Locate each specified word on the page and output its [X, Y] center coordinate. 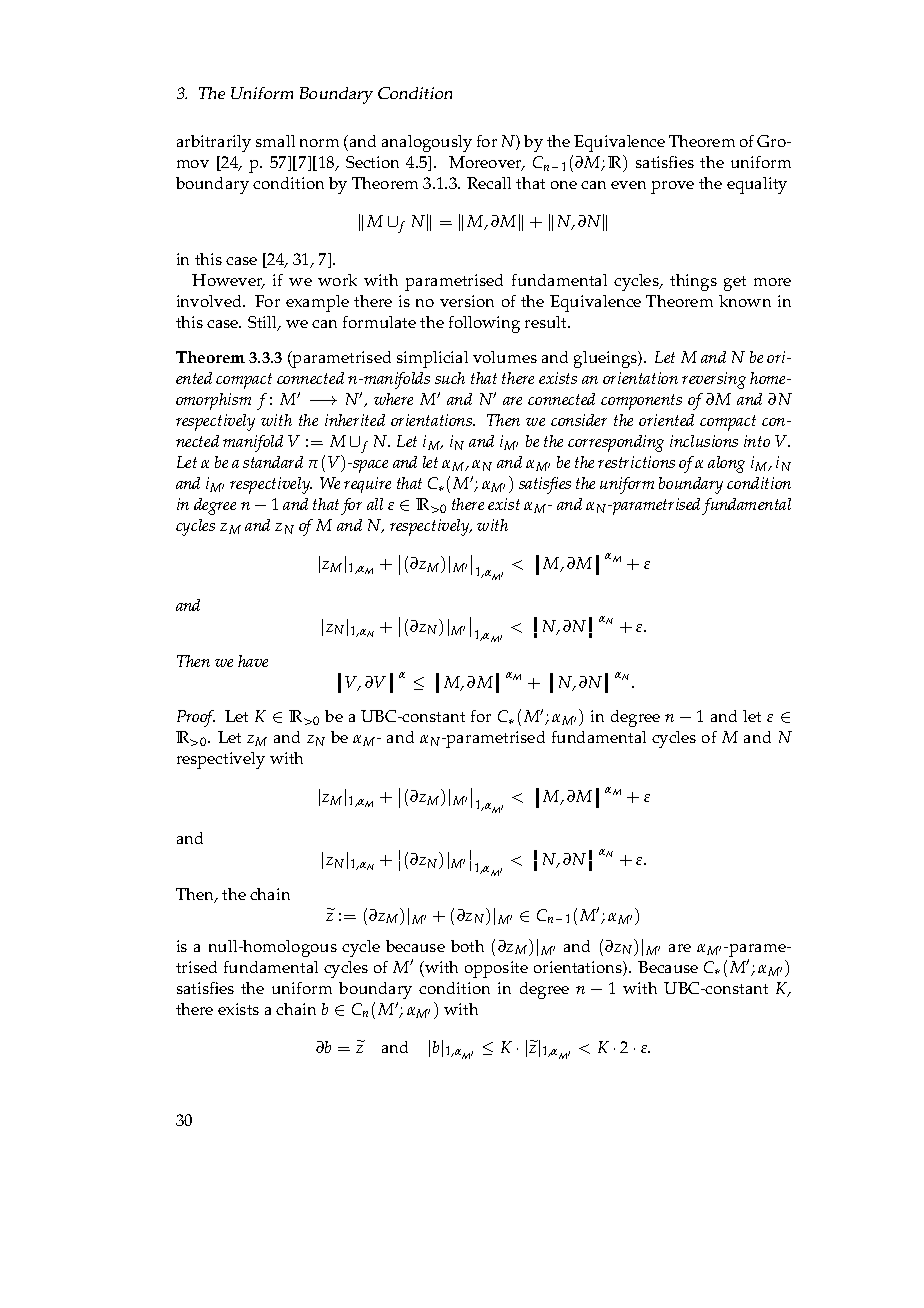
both [467, 946]
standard [273, 462]
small [275, 141]
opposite [496, 969]
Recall [489, 183]
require [367, 485]
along [726, 464]
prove [672, 187]
